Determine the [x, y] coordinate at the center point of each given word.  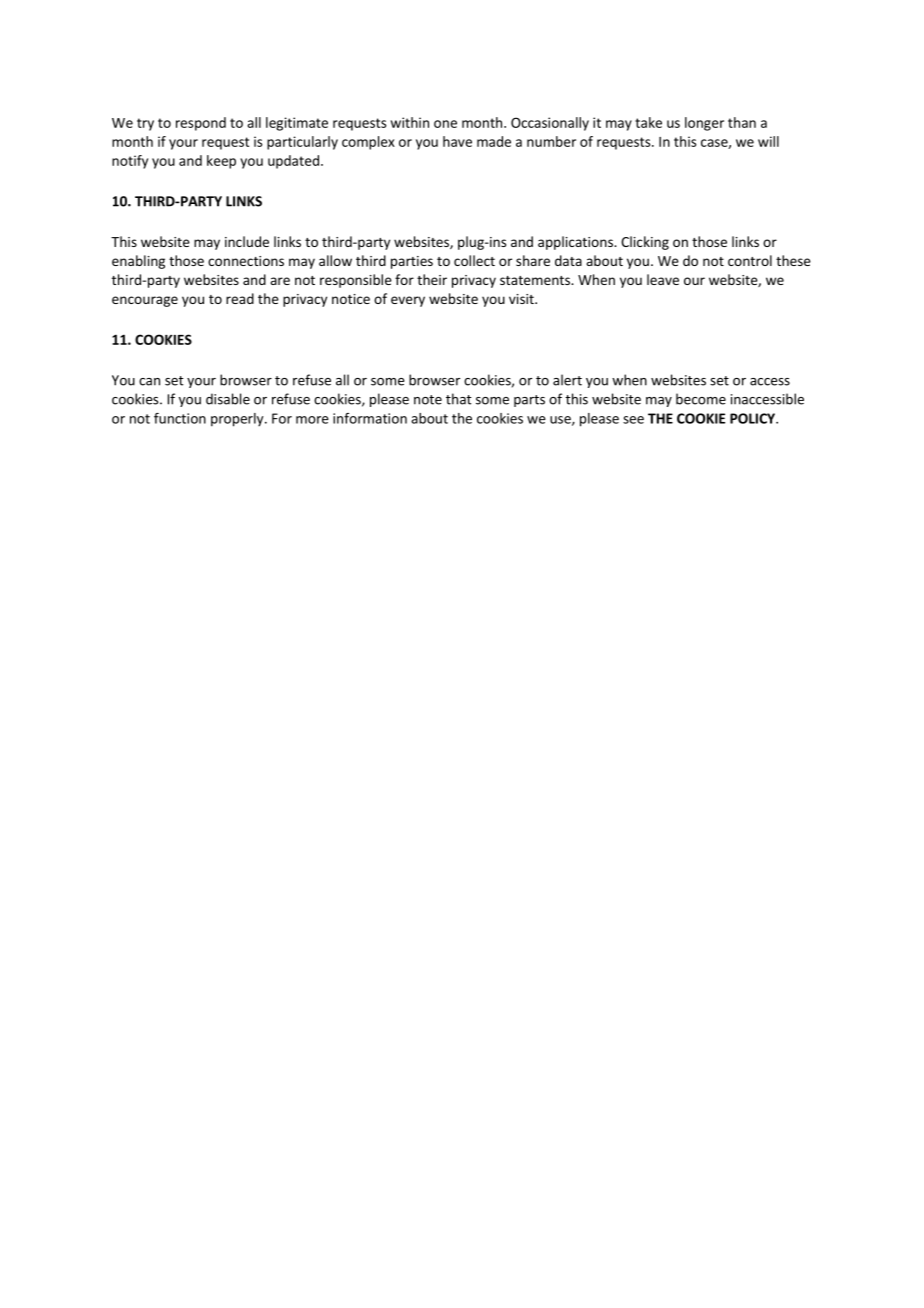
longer [704, 124]
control [750, 260]
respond [201, 124]
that [459, 399]
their [432, 279]
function [180, 418]
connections [246, 261]
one [445, 124]
